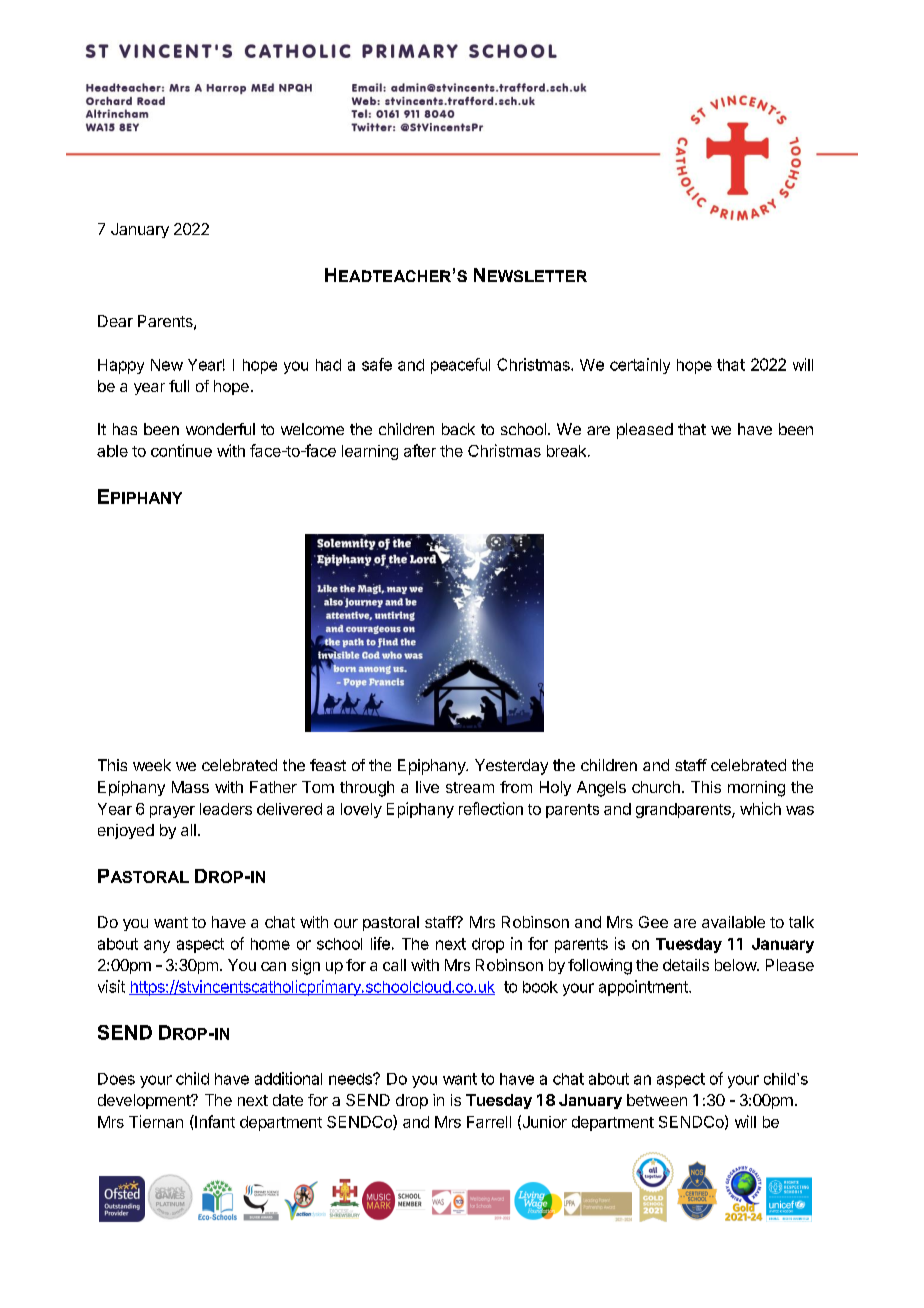  Describe the element at coordinates (460, 366) in the screenshot. I see `peaceful` at that location.
